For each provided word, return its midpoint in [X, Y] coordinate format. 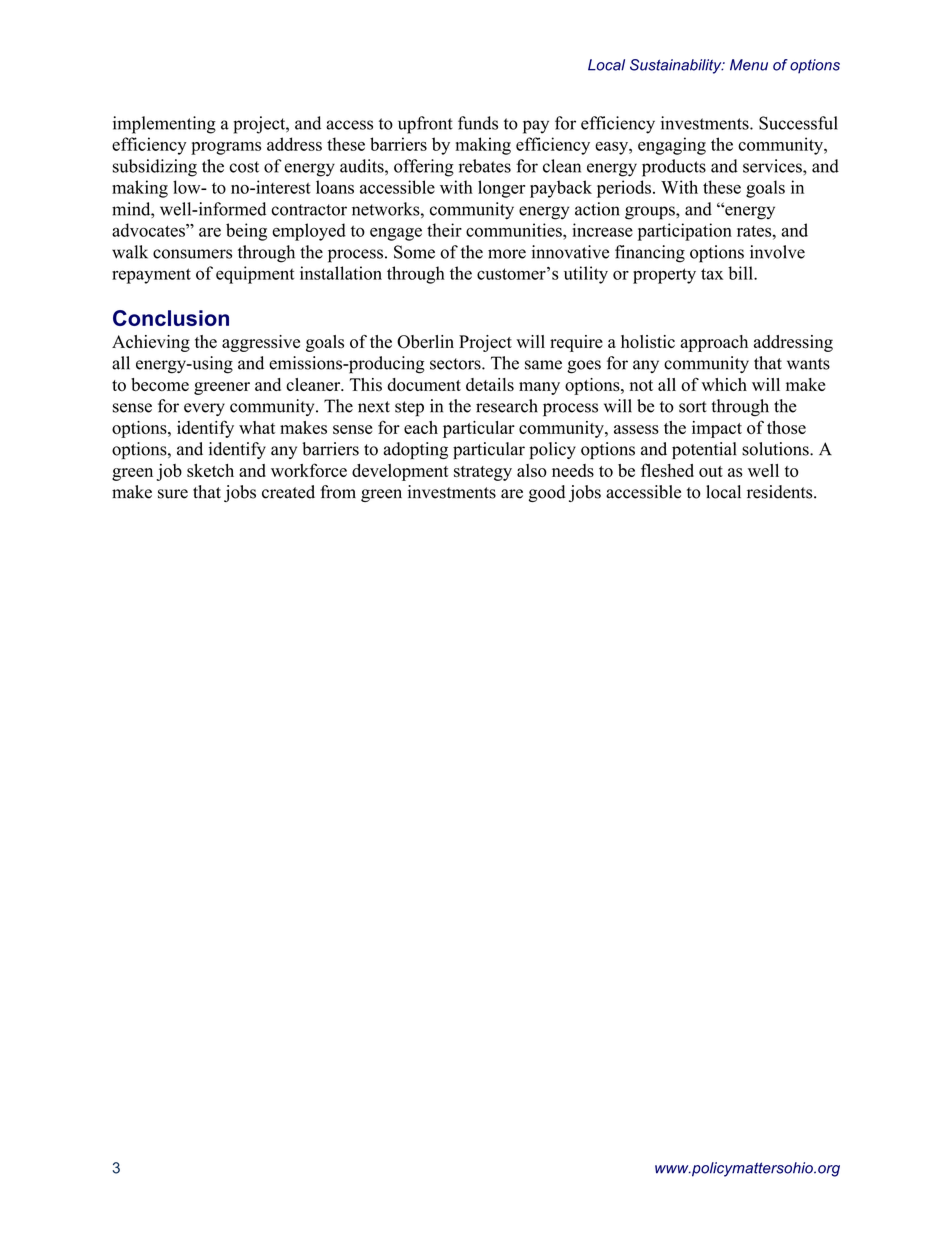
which [724, 384]
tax [712, 274]
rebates [485, 166]
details [490, 384]
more [507, 254]
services [773, 166]
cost [244, 167]
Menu [749, 65]
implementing [164, 125]
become [160, 384]
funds [478, 123]
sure [173, 494]
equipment [255, 275]
